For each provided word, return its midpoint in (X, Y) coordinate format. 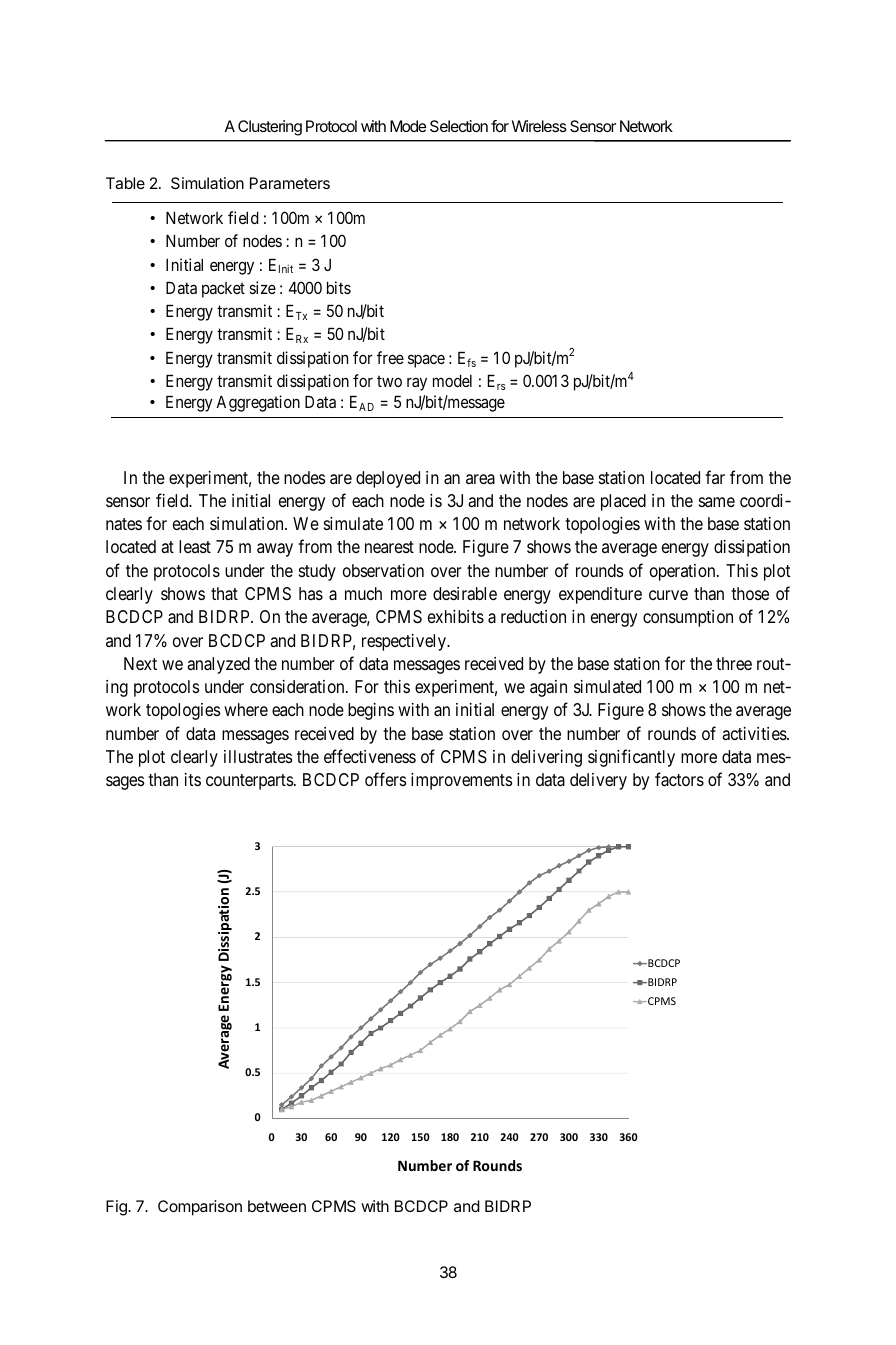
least (195, 546)
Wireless (539, 126)
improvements (461, 781)
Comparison (200, 1208)
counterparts (249, 782)
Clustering (270, 128)
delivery (598, 781)
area (480, 479)
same (717, 502)
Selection (459, 126)
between (277, 1206)
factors (679, 779)
